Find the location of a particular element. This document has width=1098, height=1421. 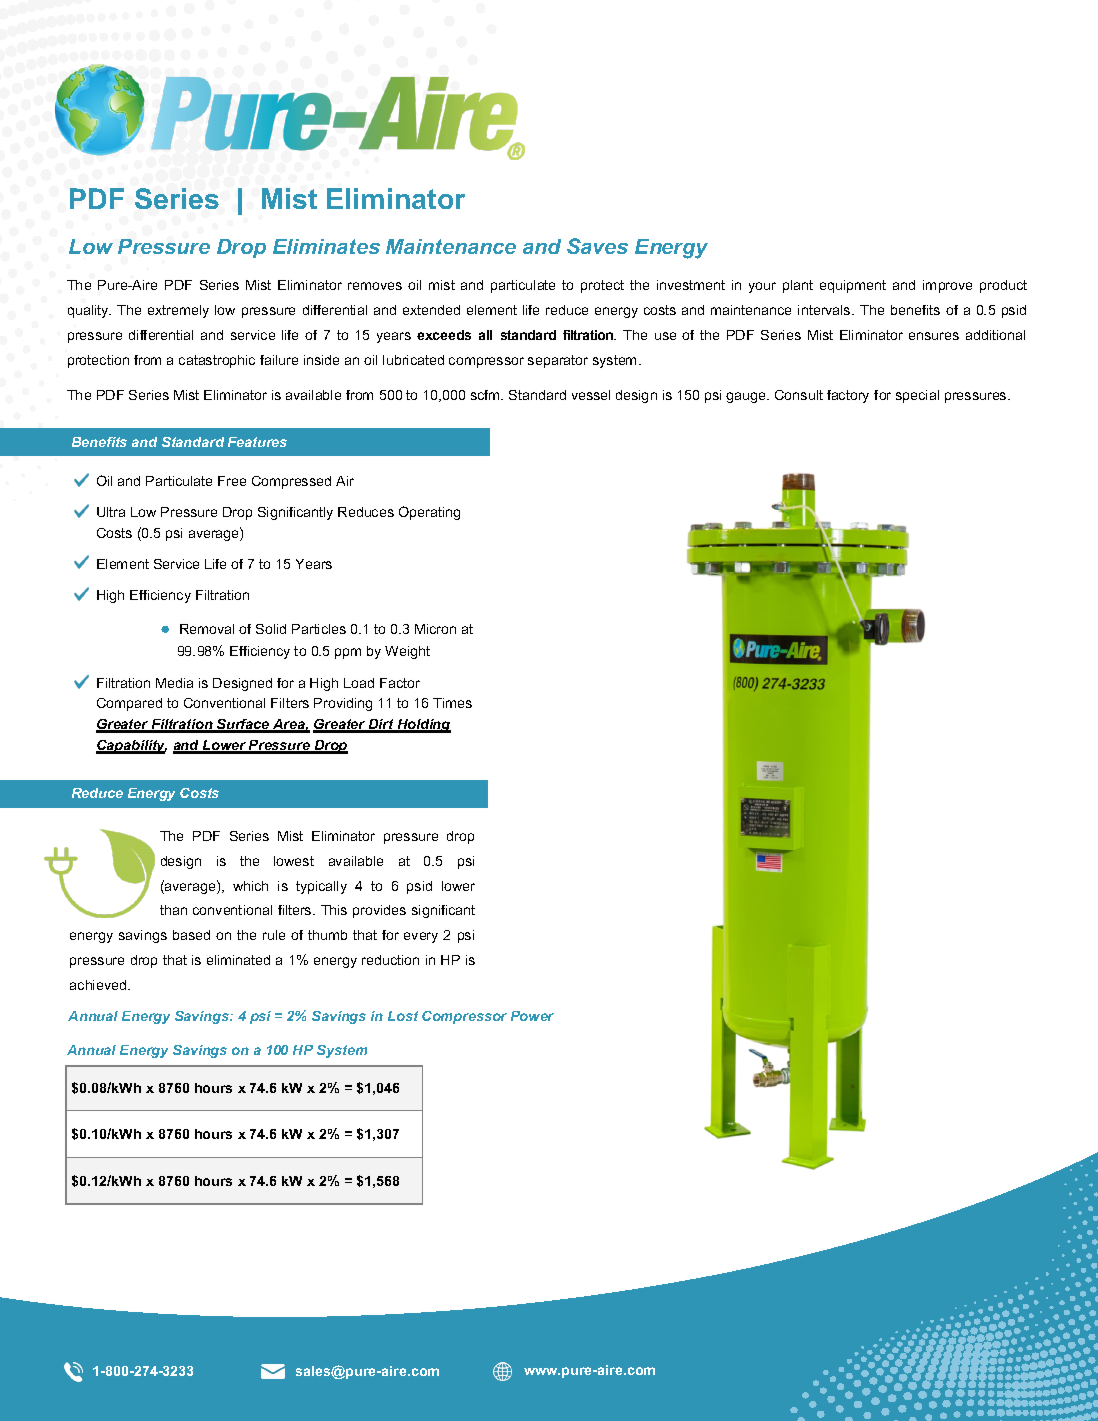

extremely is located at coordinates (178, 311).
